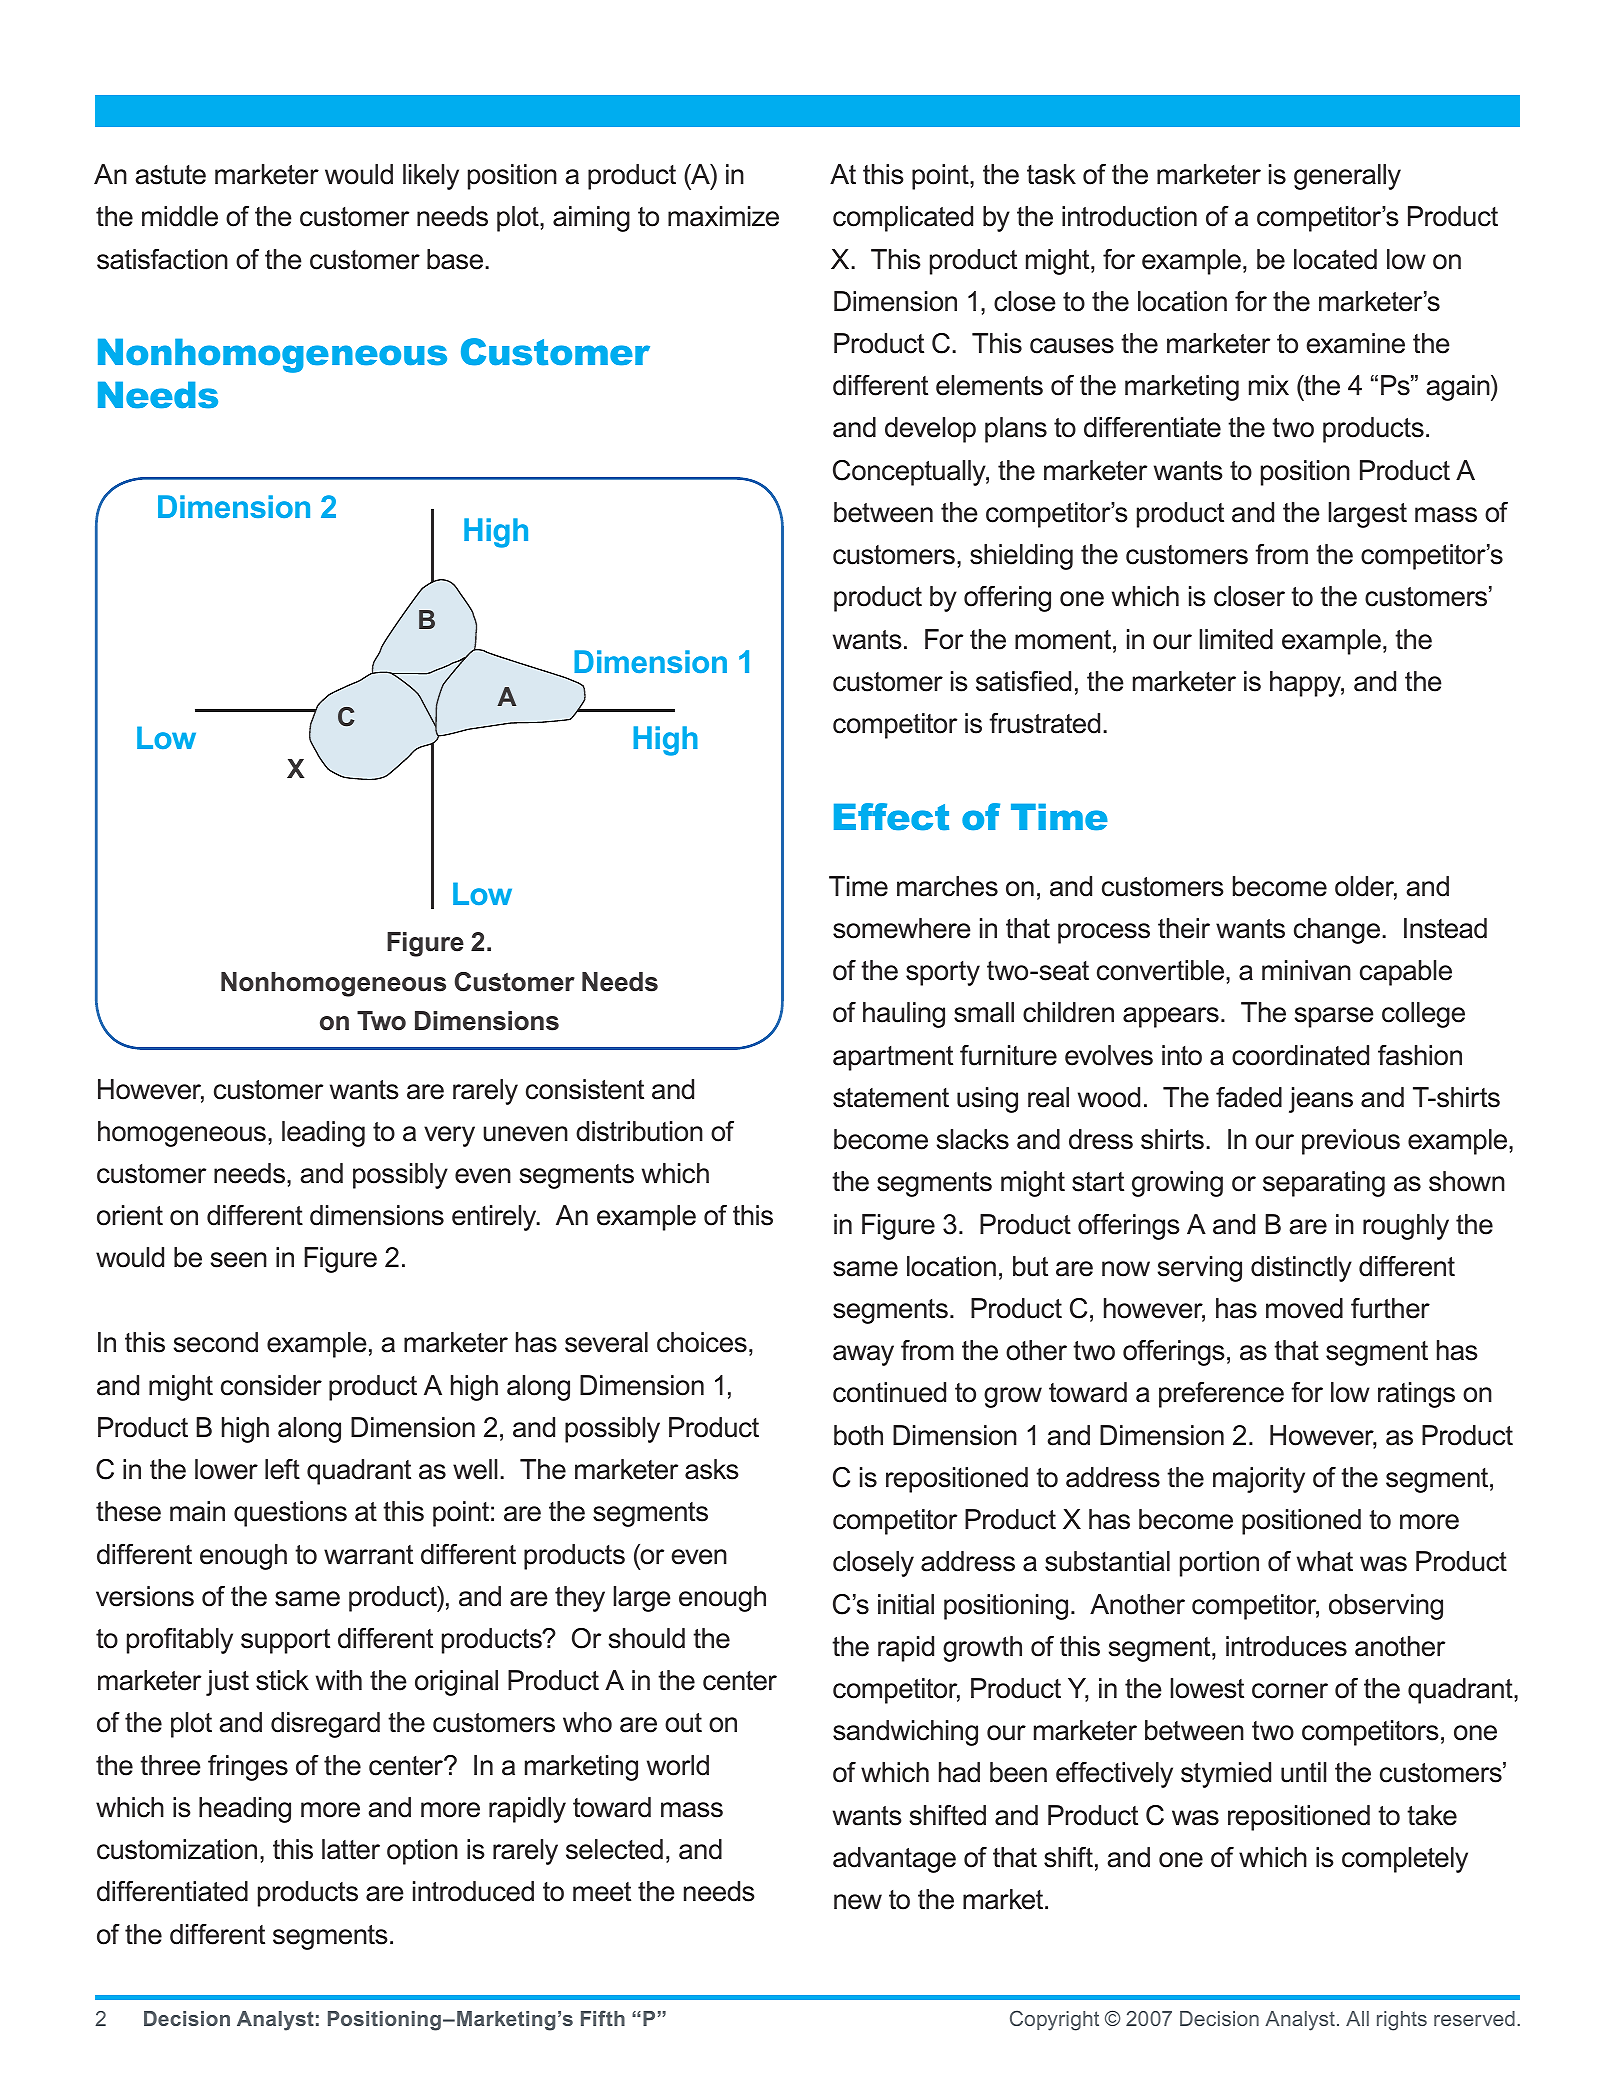 The image size is (1615, 2090). I want to click on latter, so click(351, 1849).
